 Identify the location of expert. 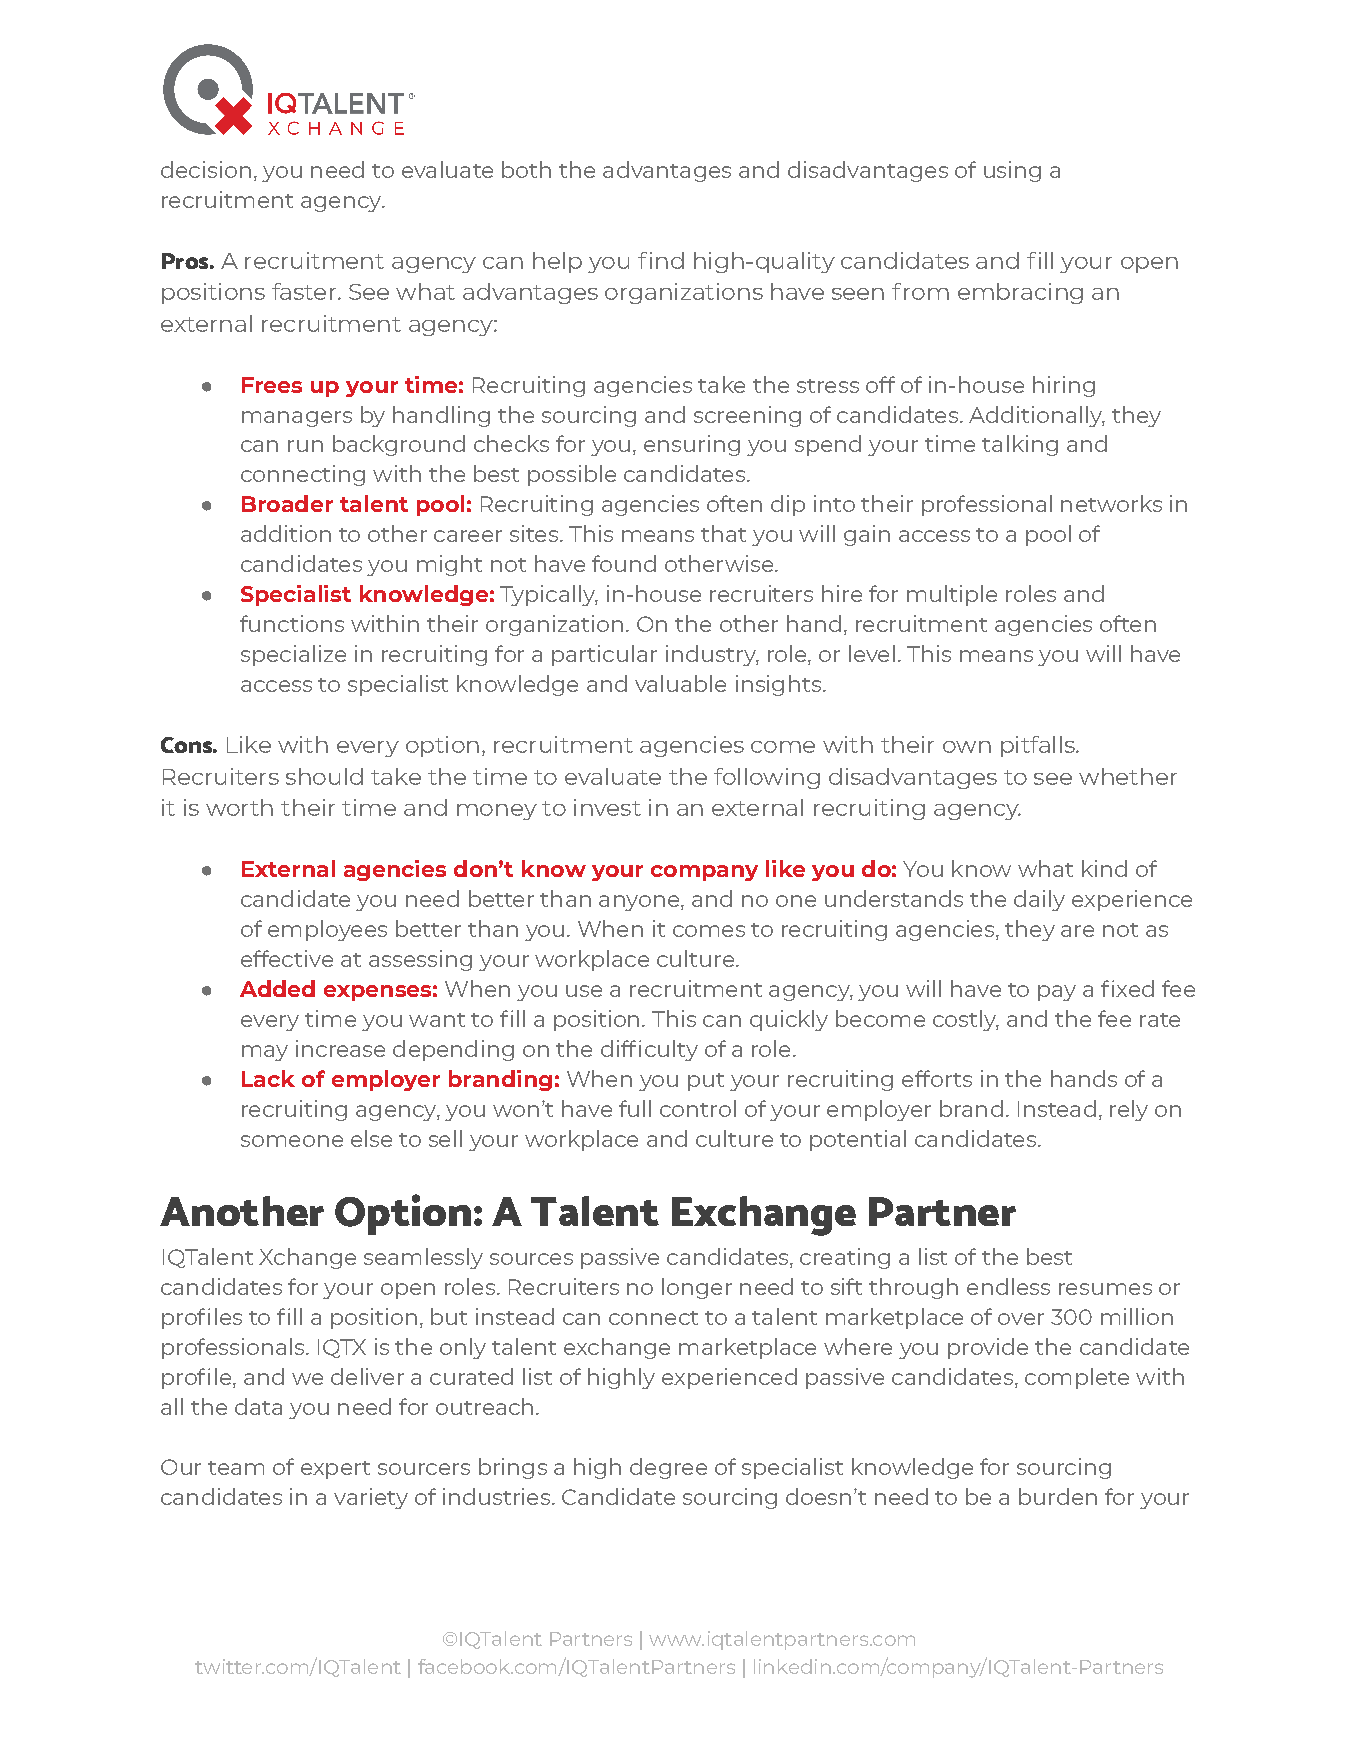
(335, 1470).
